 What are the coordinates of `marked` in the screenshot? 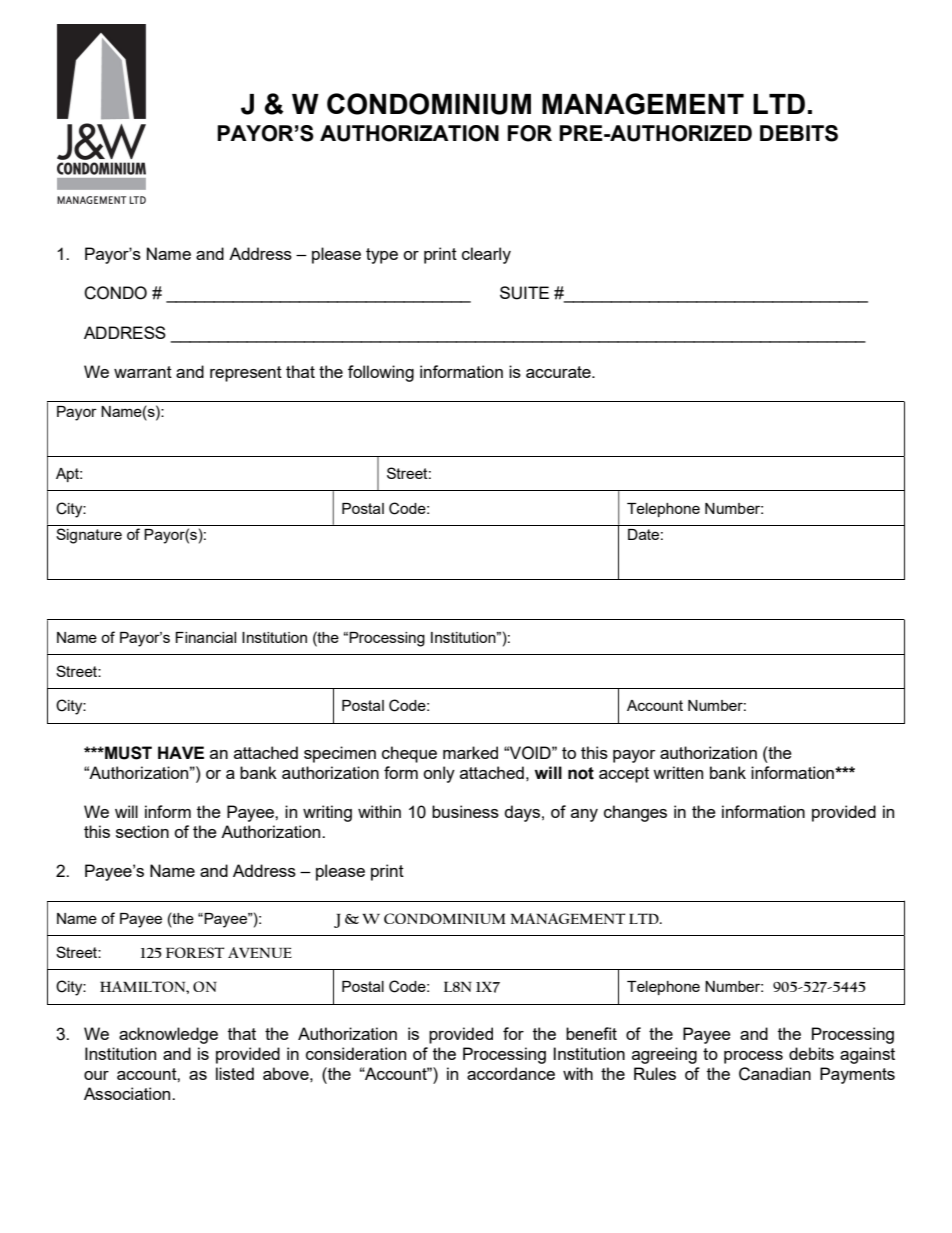 It's located at (470, 752).
